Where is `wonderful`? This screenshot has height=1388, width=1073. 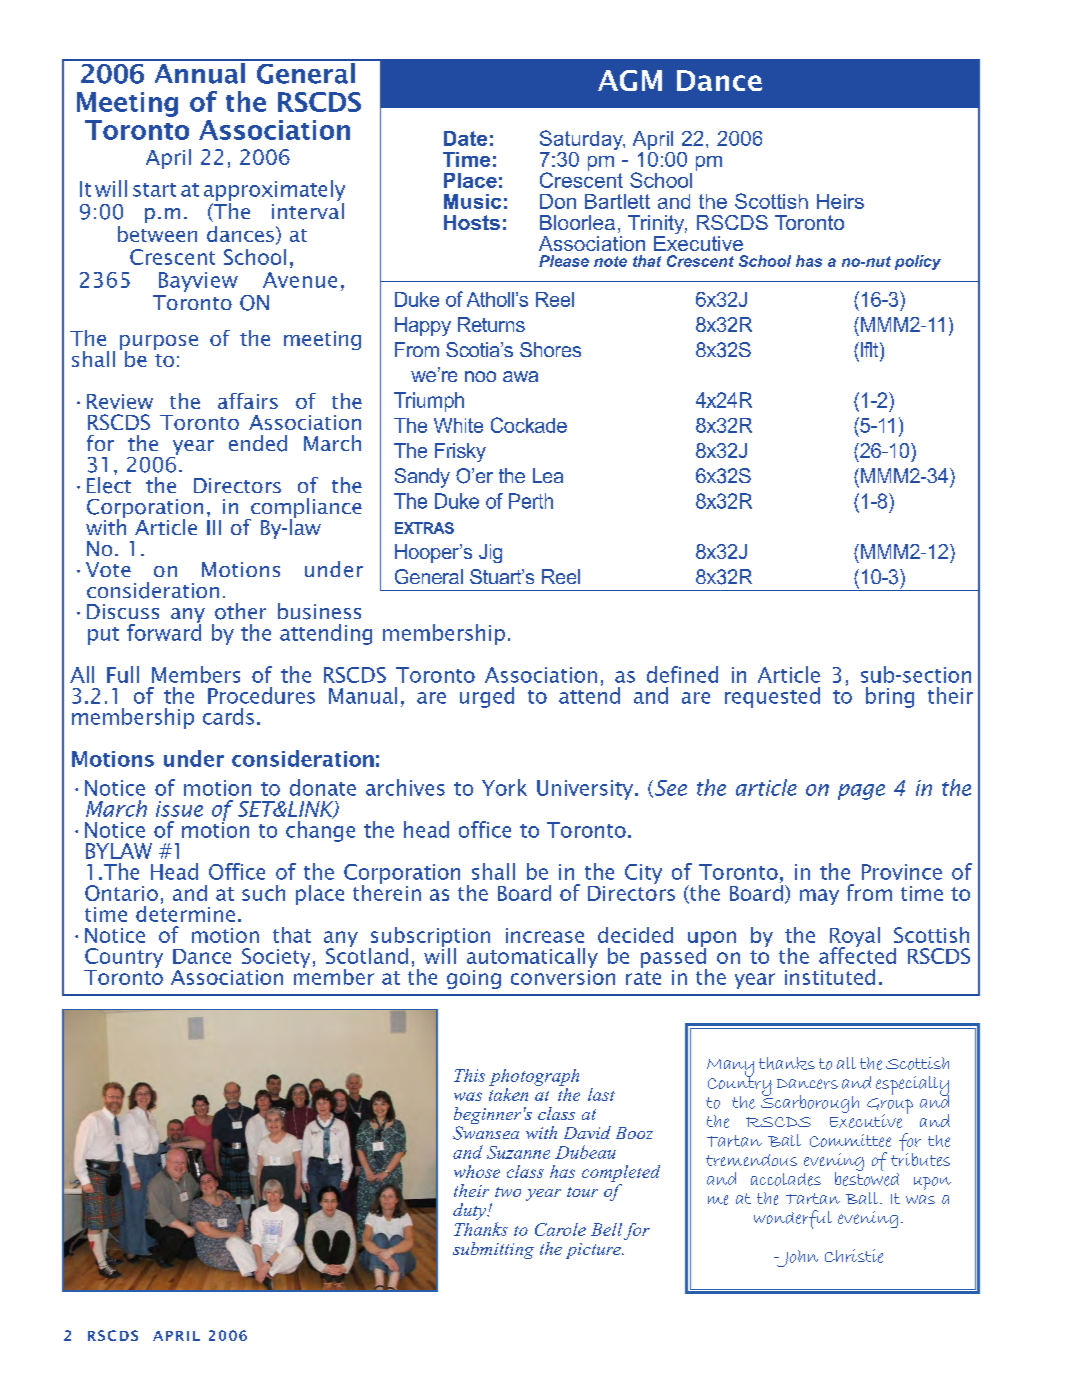 wonderful is located at coordinates (793, 1219).
